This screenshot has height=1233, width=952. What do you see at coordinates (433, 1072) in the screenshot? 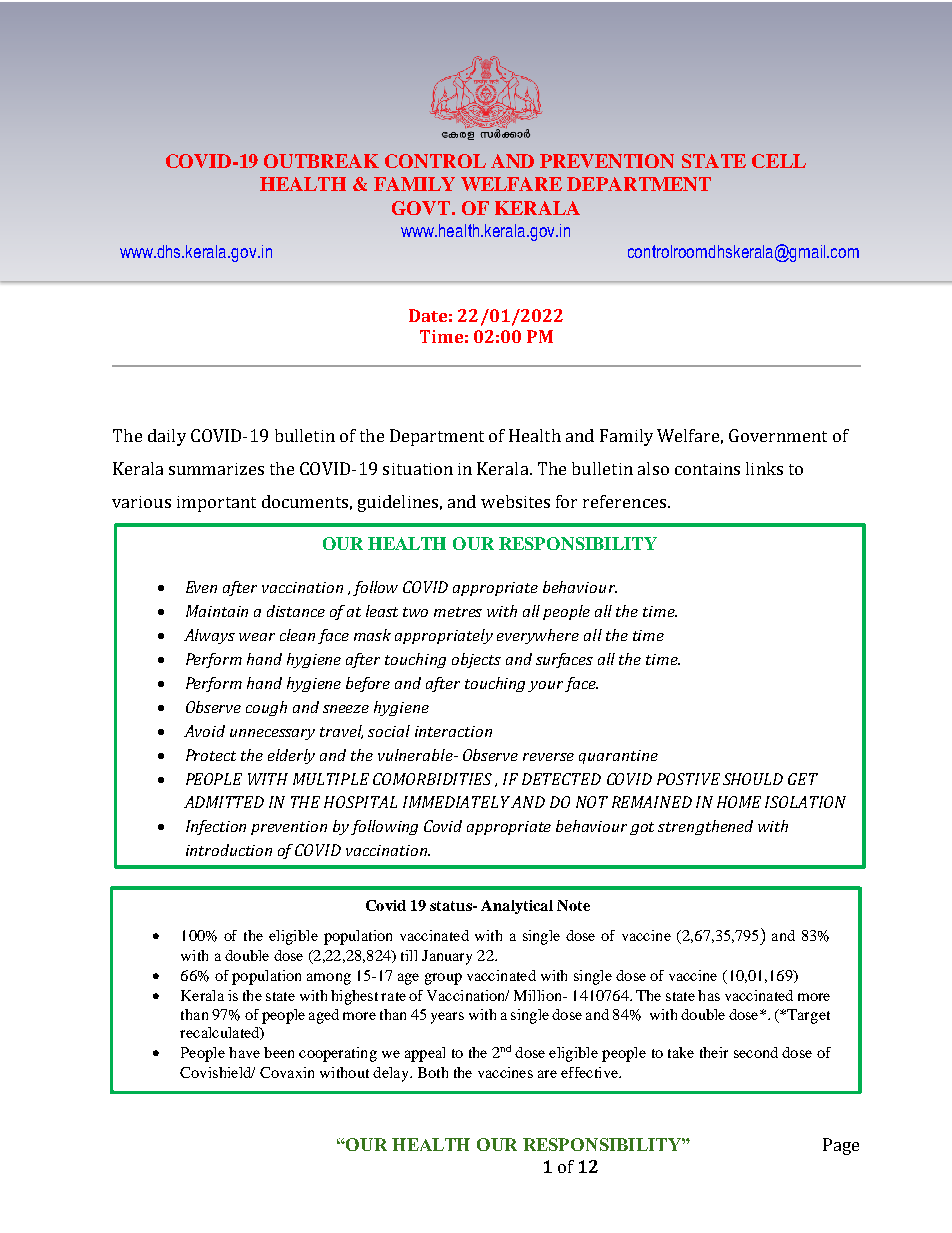
I see `Both` at bounding box center [433, 1072].
